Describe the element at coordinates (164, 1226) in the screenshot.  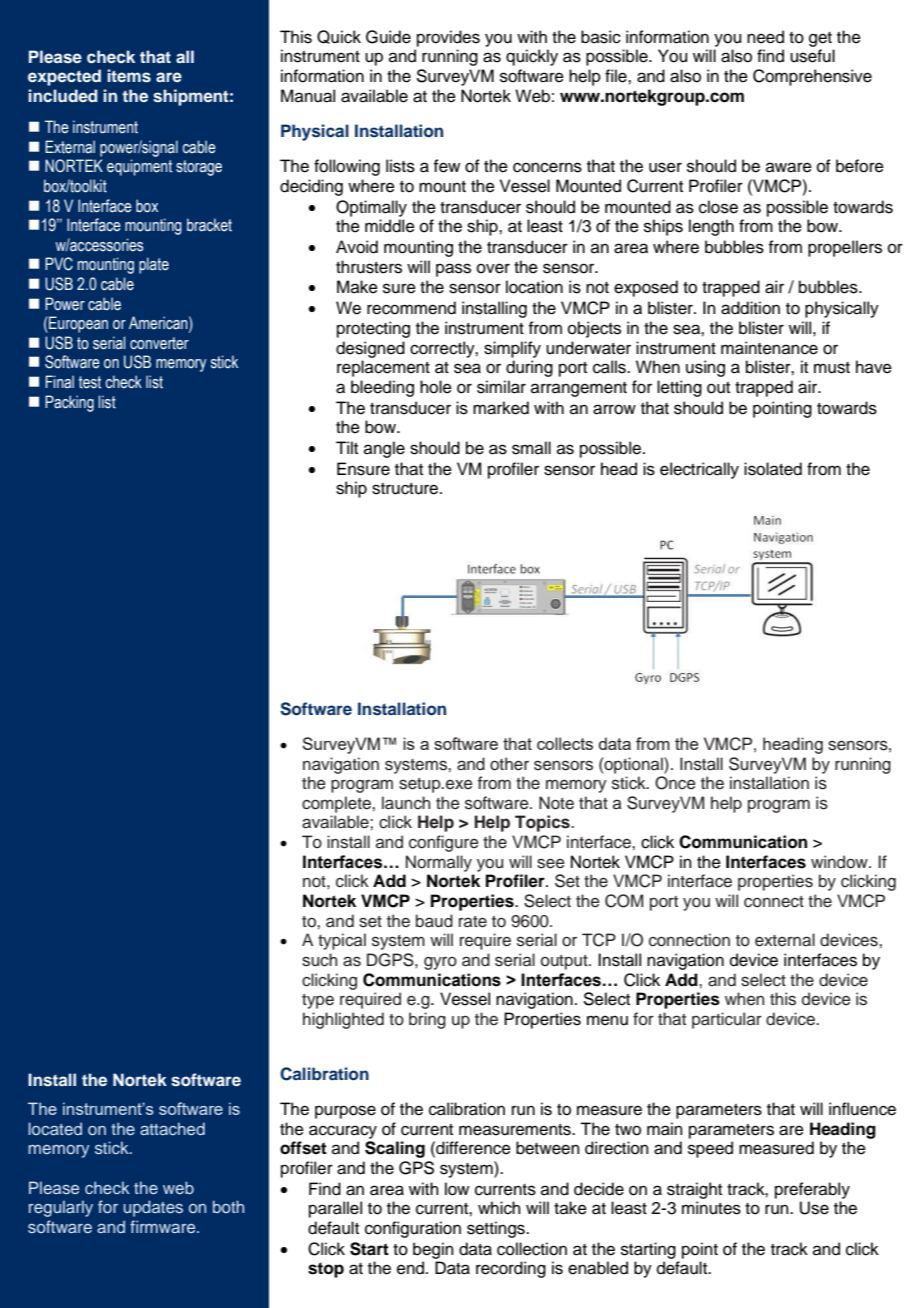
I see `firmware` at that location.
